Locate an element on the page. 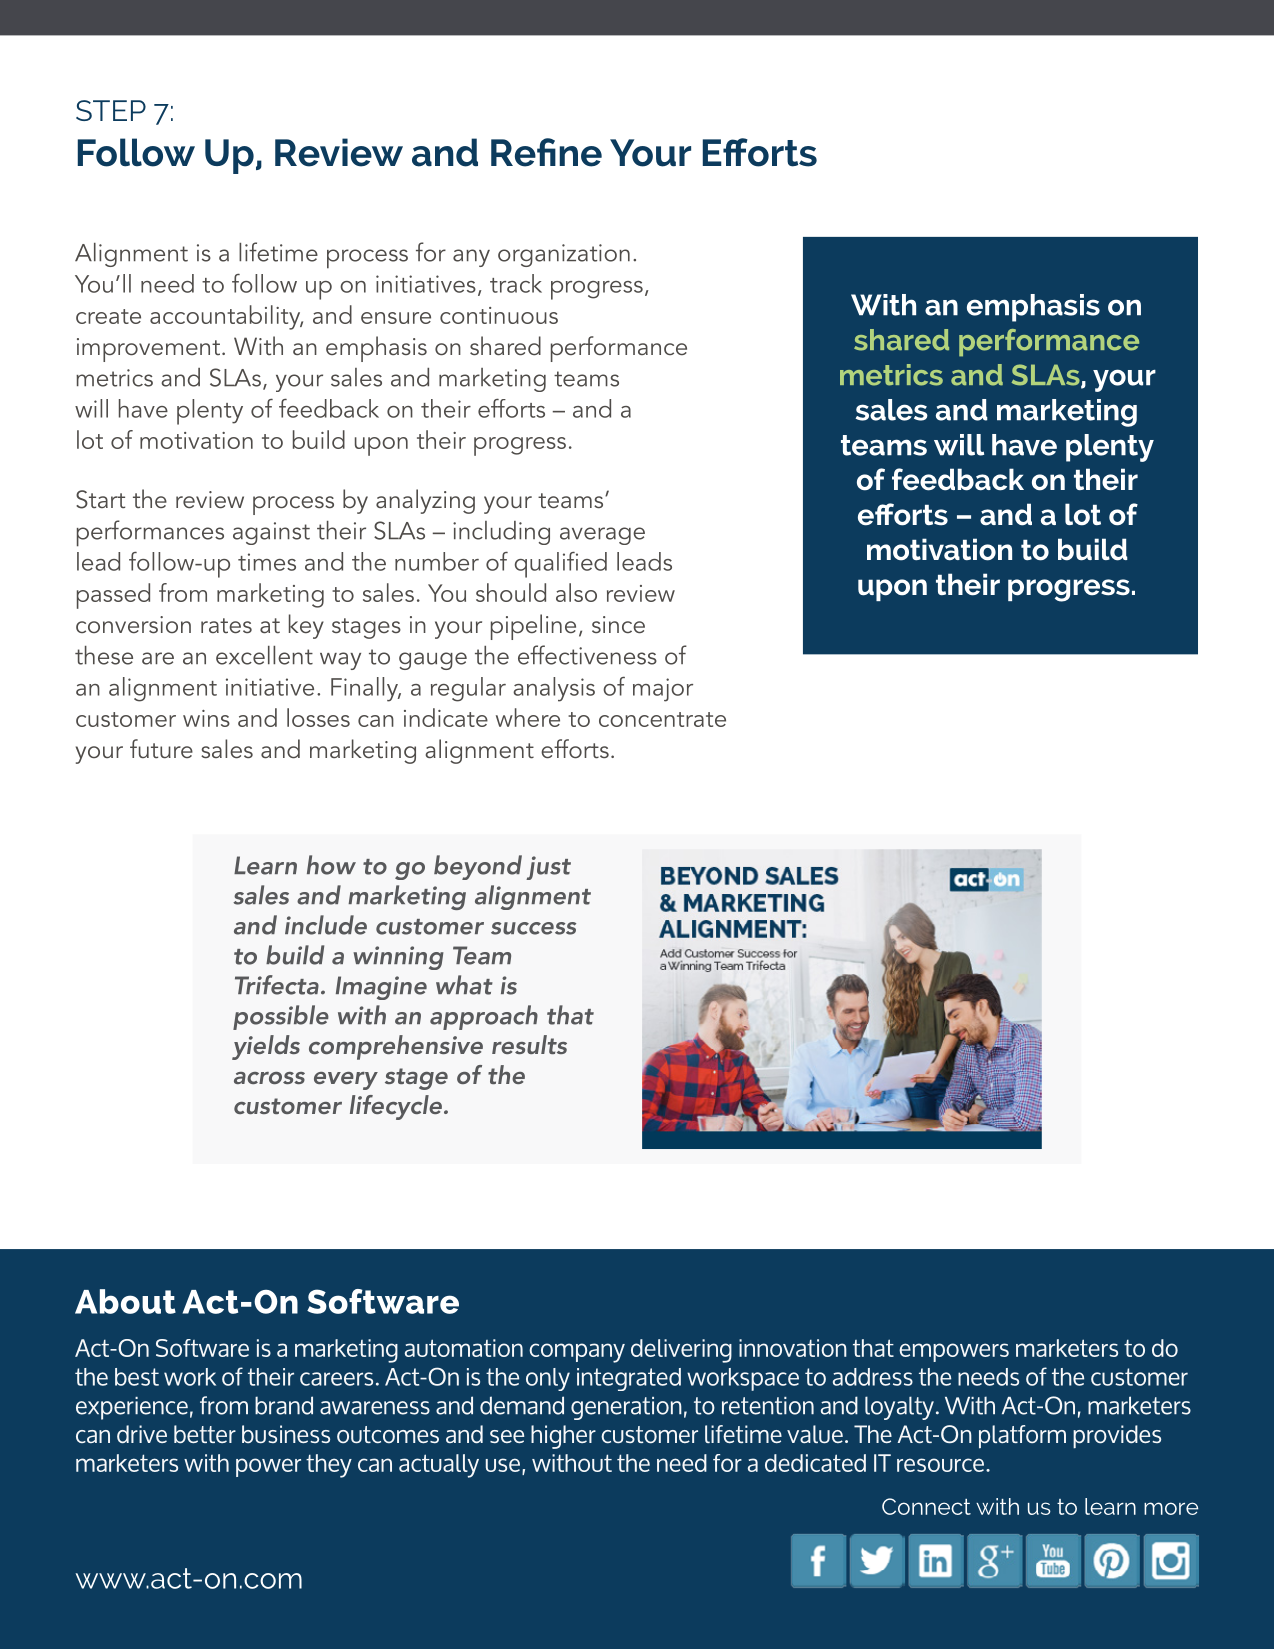 Image resolution: width=1274 pixels, height=1649 pixels. STEP is located at coordinates (111, 110).
